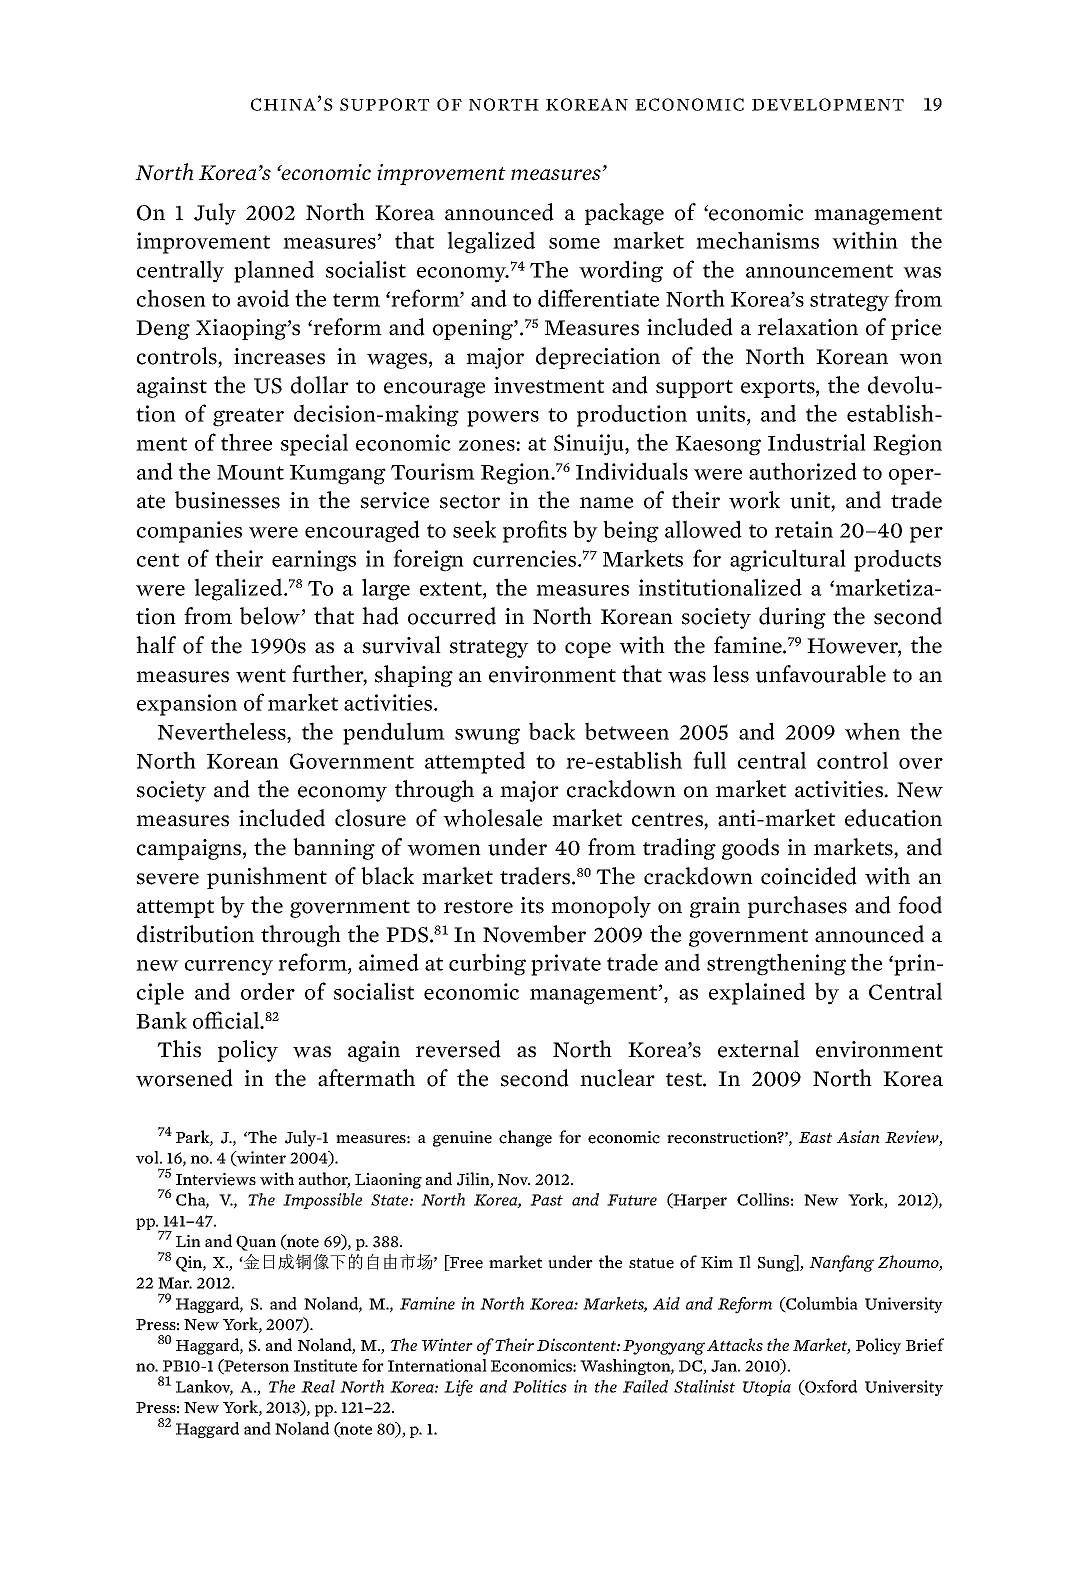  I want to click on when, so click(872, 731).
